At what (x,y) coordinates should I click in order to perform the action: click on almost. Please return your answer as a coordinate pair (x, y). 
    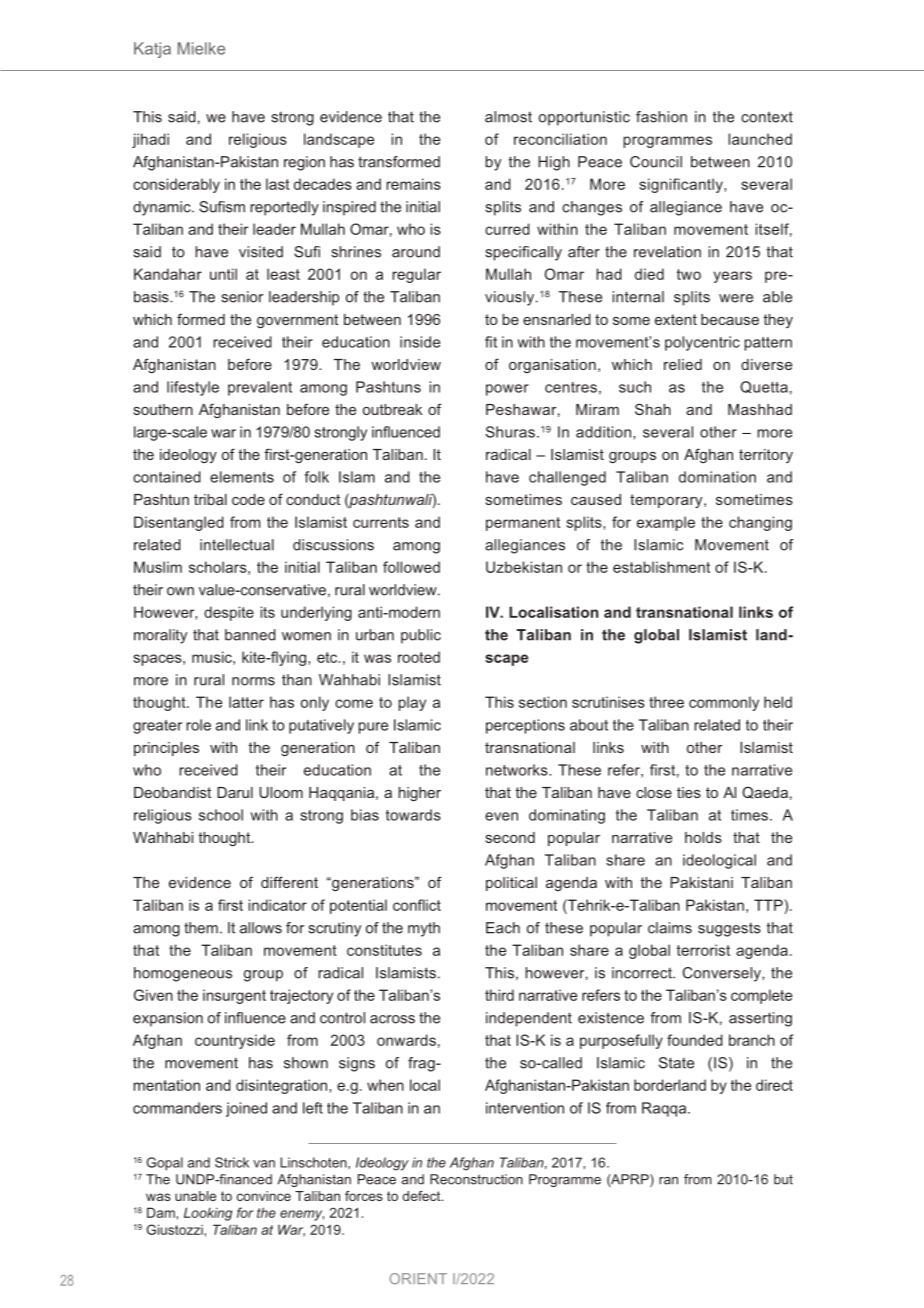
    Looking at the image, I should click on (508, 117).
